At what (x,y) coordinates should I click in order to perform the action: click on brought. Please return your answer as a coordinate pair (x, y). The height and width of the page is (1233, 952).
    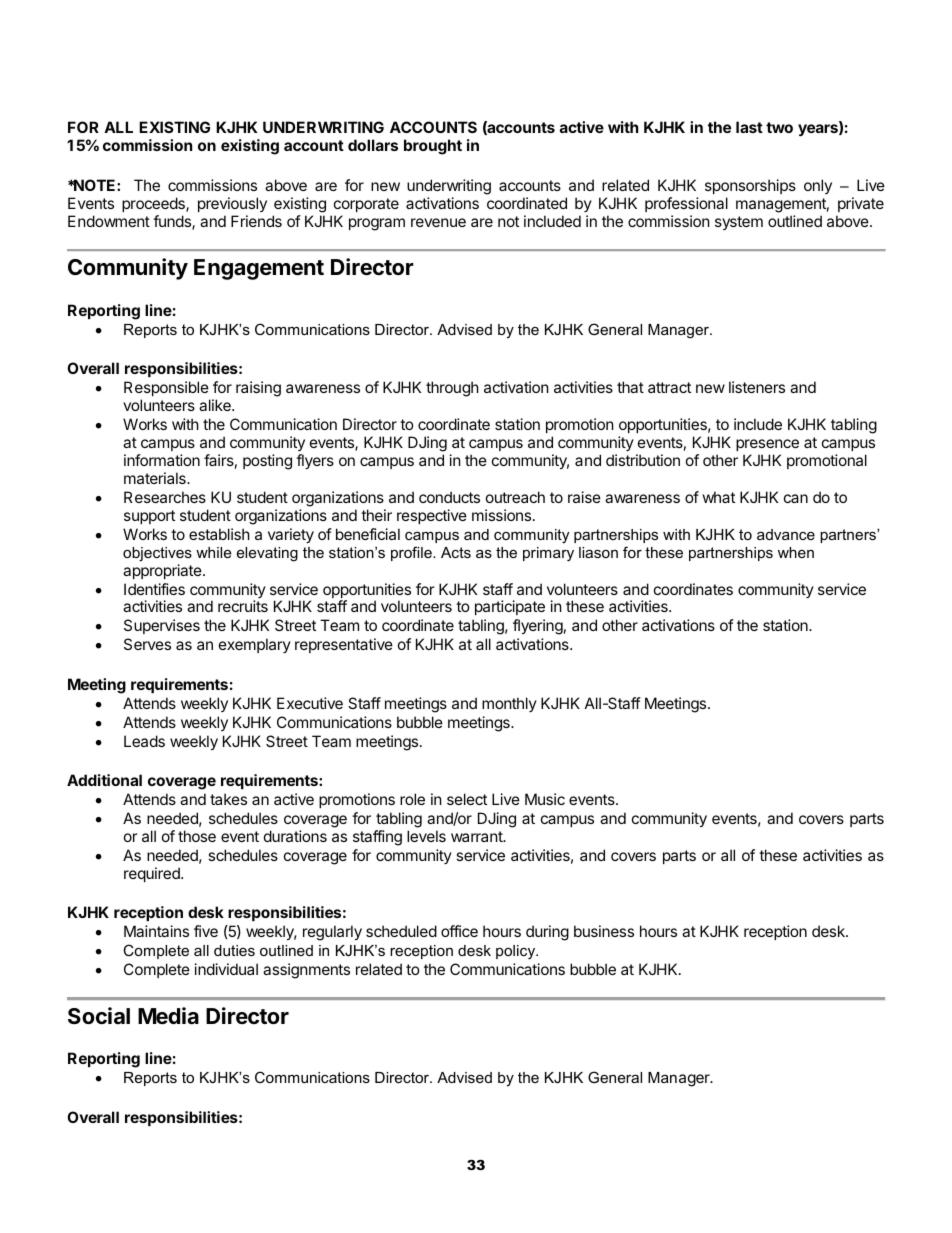
    Looking at the image, I should click on (433, 147).
